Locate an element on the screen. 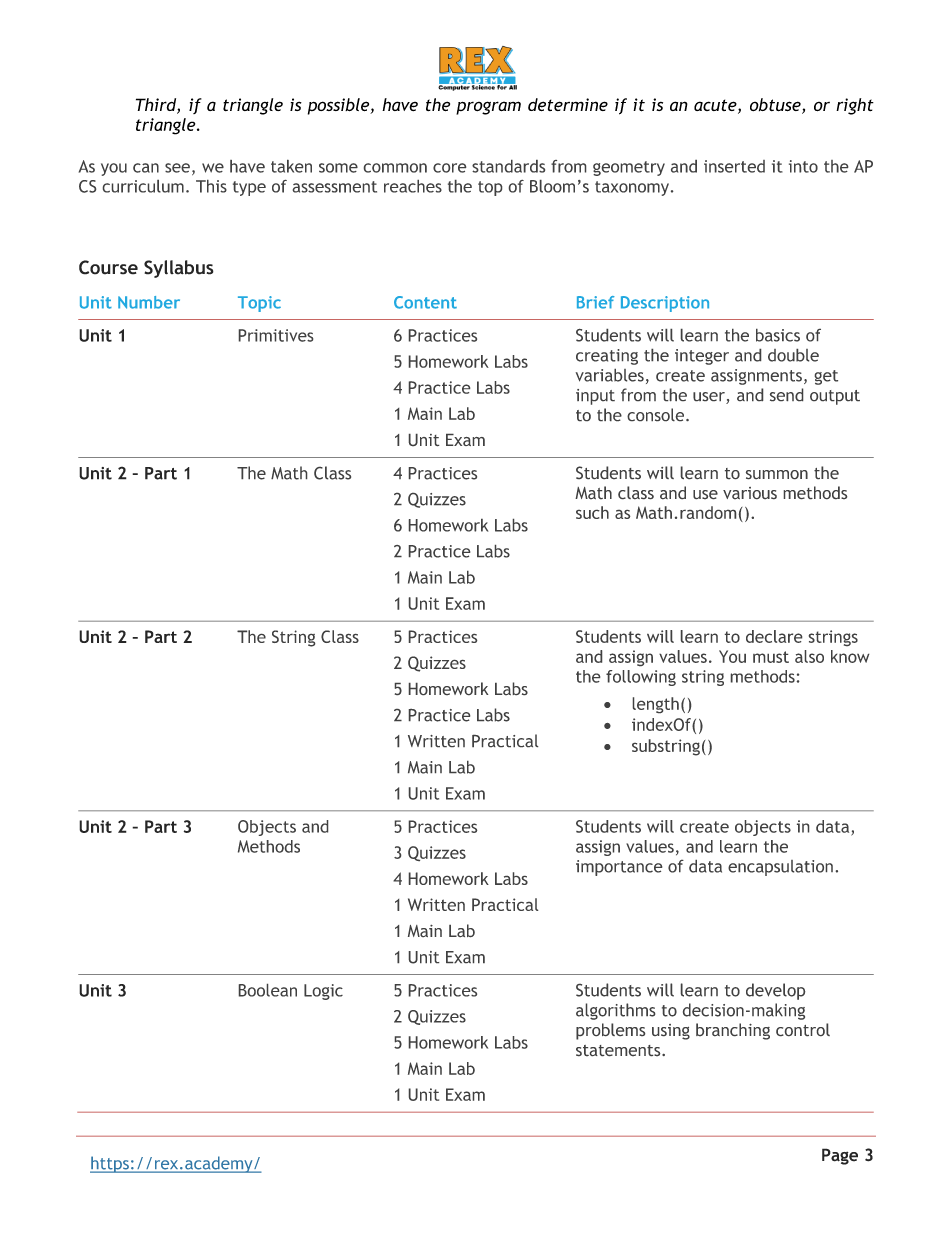  Primitives is located at coordinates (276, 335).
